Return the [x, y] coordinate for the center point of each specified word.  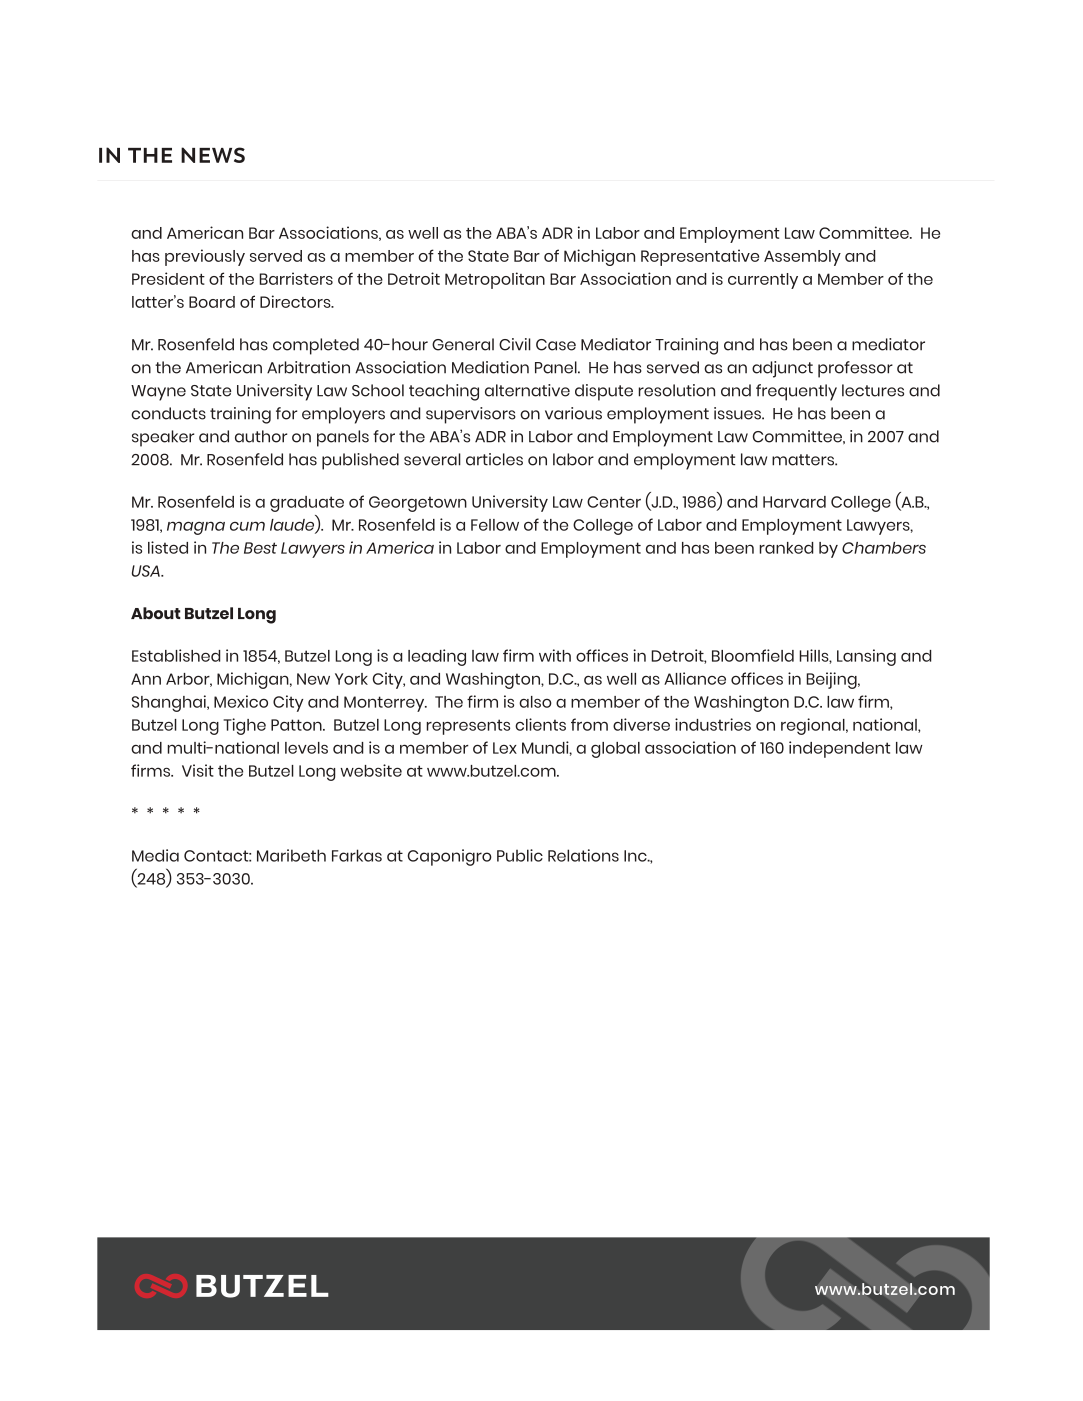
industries [713, 724]
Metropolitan [495, 280]
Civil [515, 344]
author [261, 436]
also [535, 702]
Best [260, 548]
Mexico [241, 701]
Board [212, 302]
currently [763, 281]
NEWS [213, 155]
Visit [198, 770]
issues [738, 413]
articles [494, 459]
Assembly [802, 258]
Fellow [495, 525]
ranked [786, 548]
